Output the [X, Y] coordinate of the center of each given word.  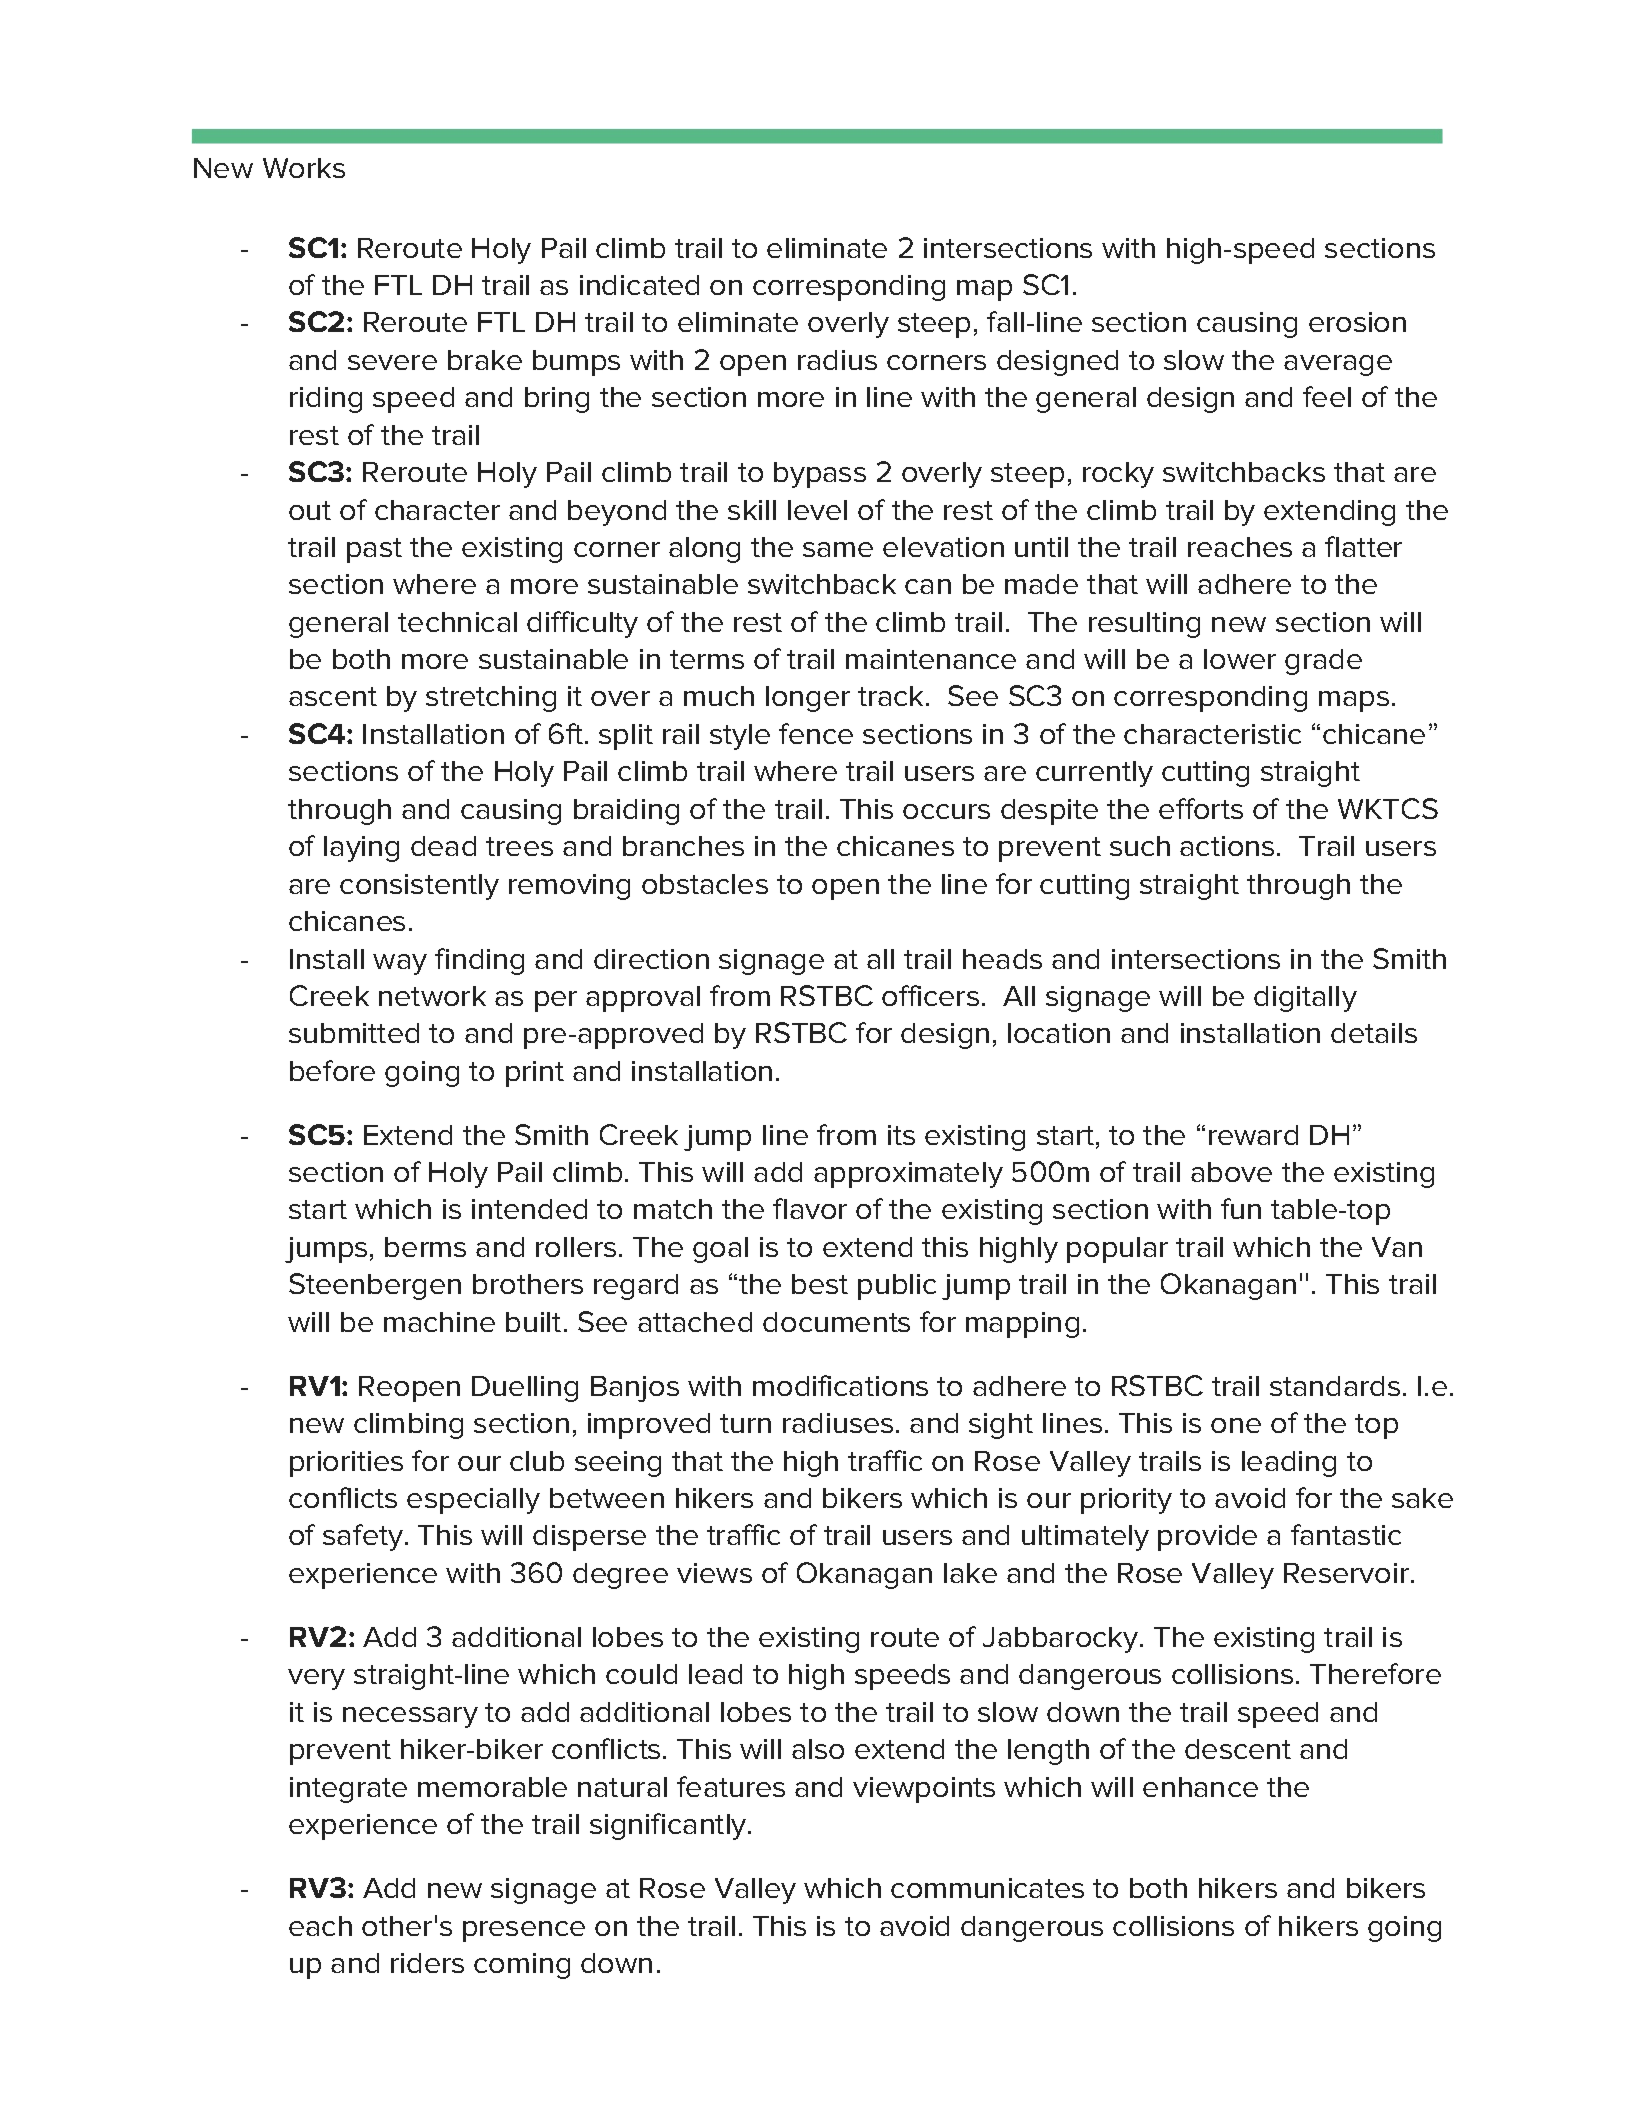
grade [1323, 662]
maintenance [931, 659]
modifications [840, 1385]
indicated [639, 285]
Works [304, 168]
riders [427, 1963]
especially [473, 1501]
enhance [1200, 1787]
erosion [1357, 322]
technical [457, 622]
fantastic [1346, 1534]
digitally [1305, 999]
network [432, 996]
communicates [987, 1888]
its [901, 1135]
